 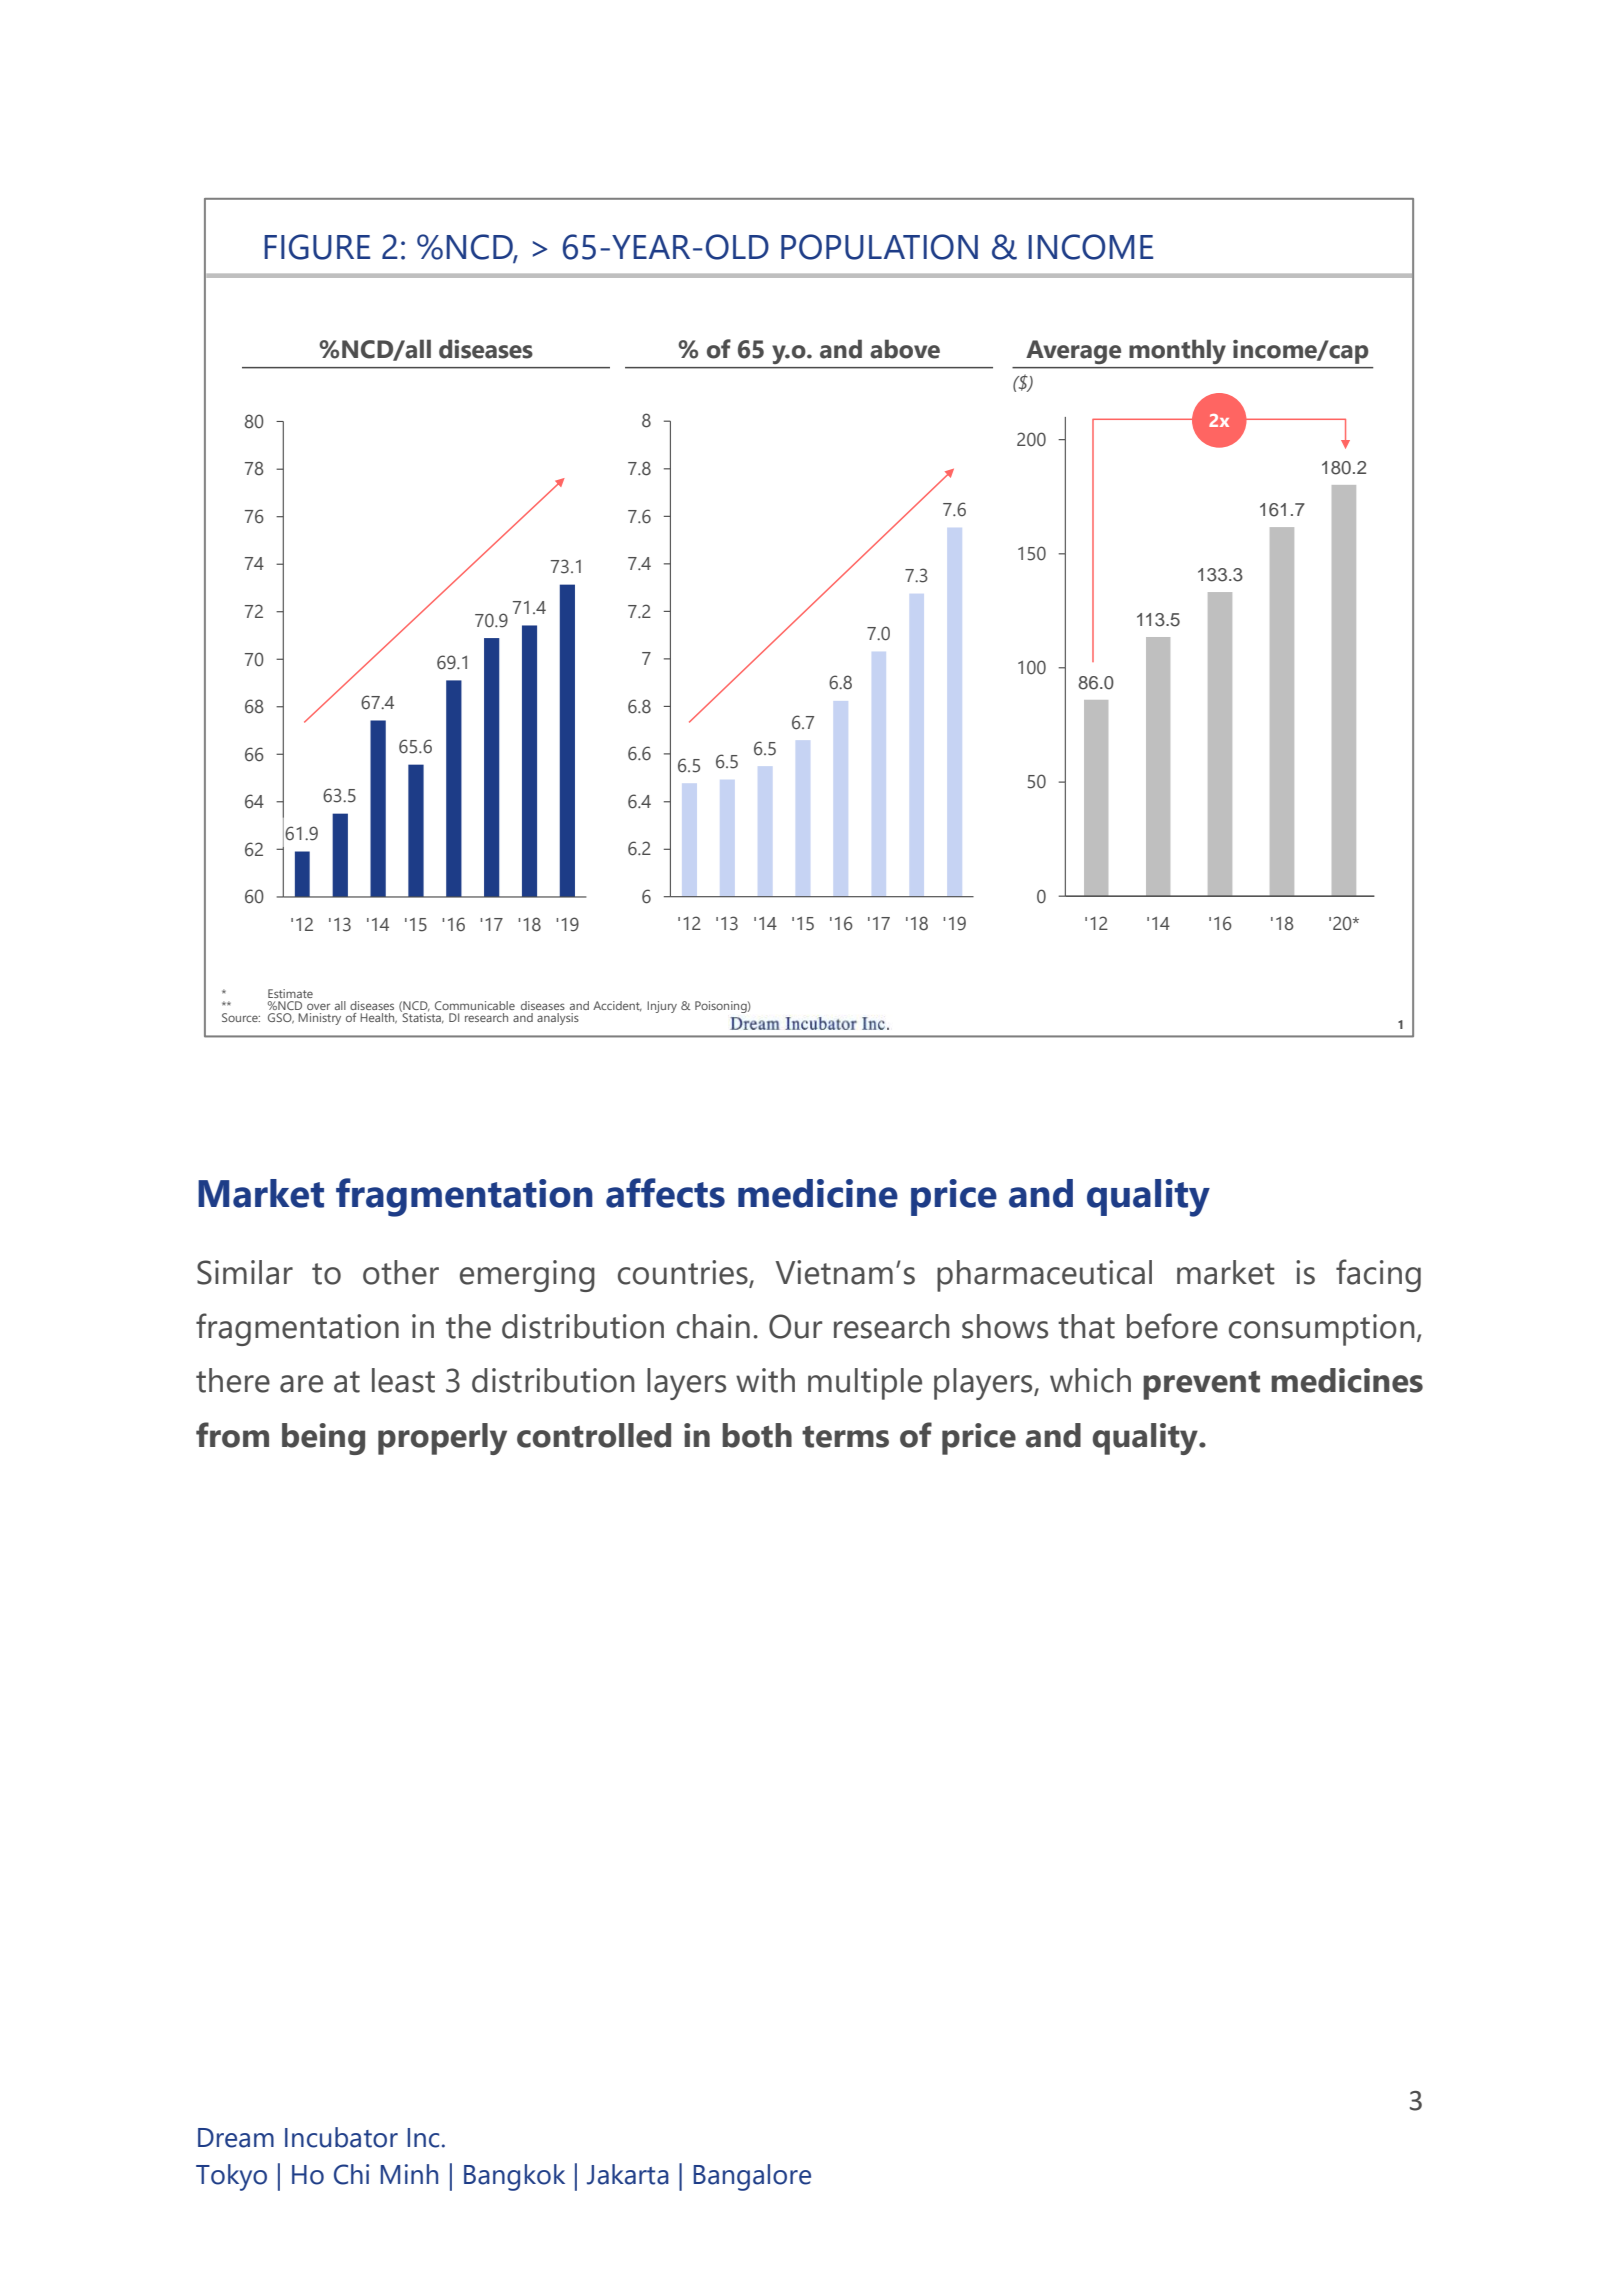 What do you see at coordinates (323, 1439) in the document?
I see `being` at bounding box center [323, 1439].
